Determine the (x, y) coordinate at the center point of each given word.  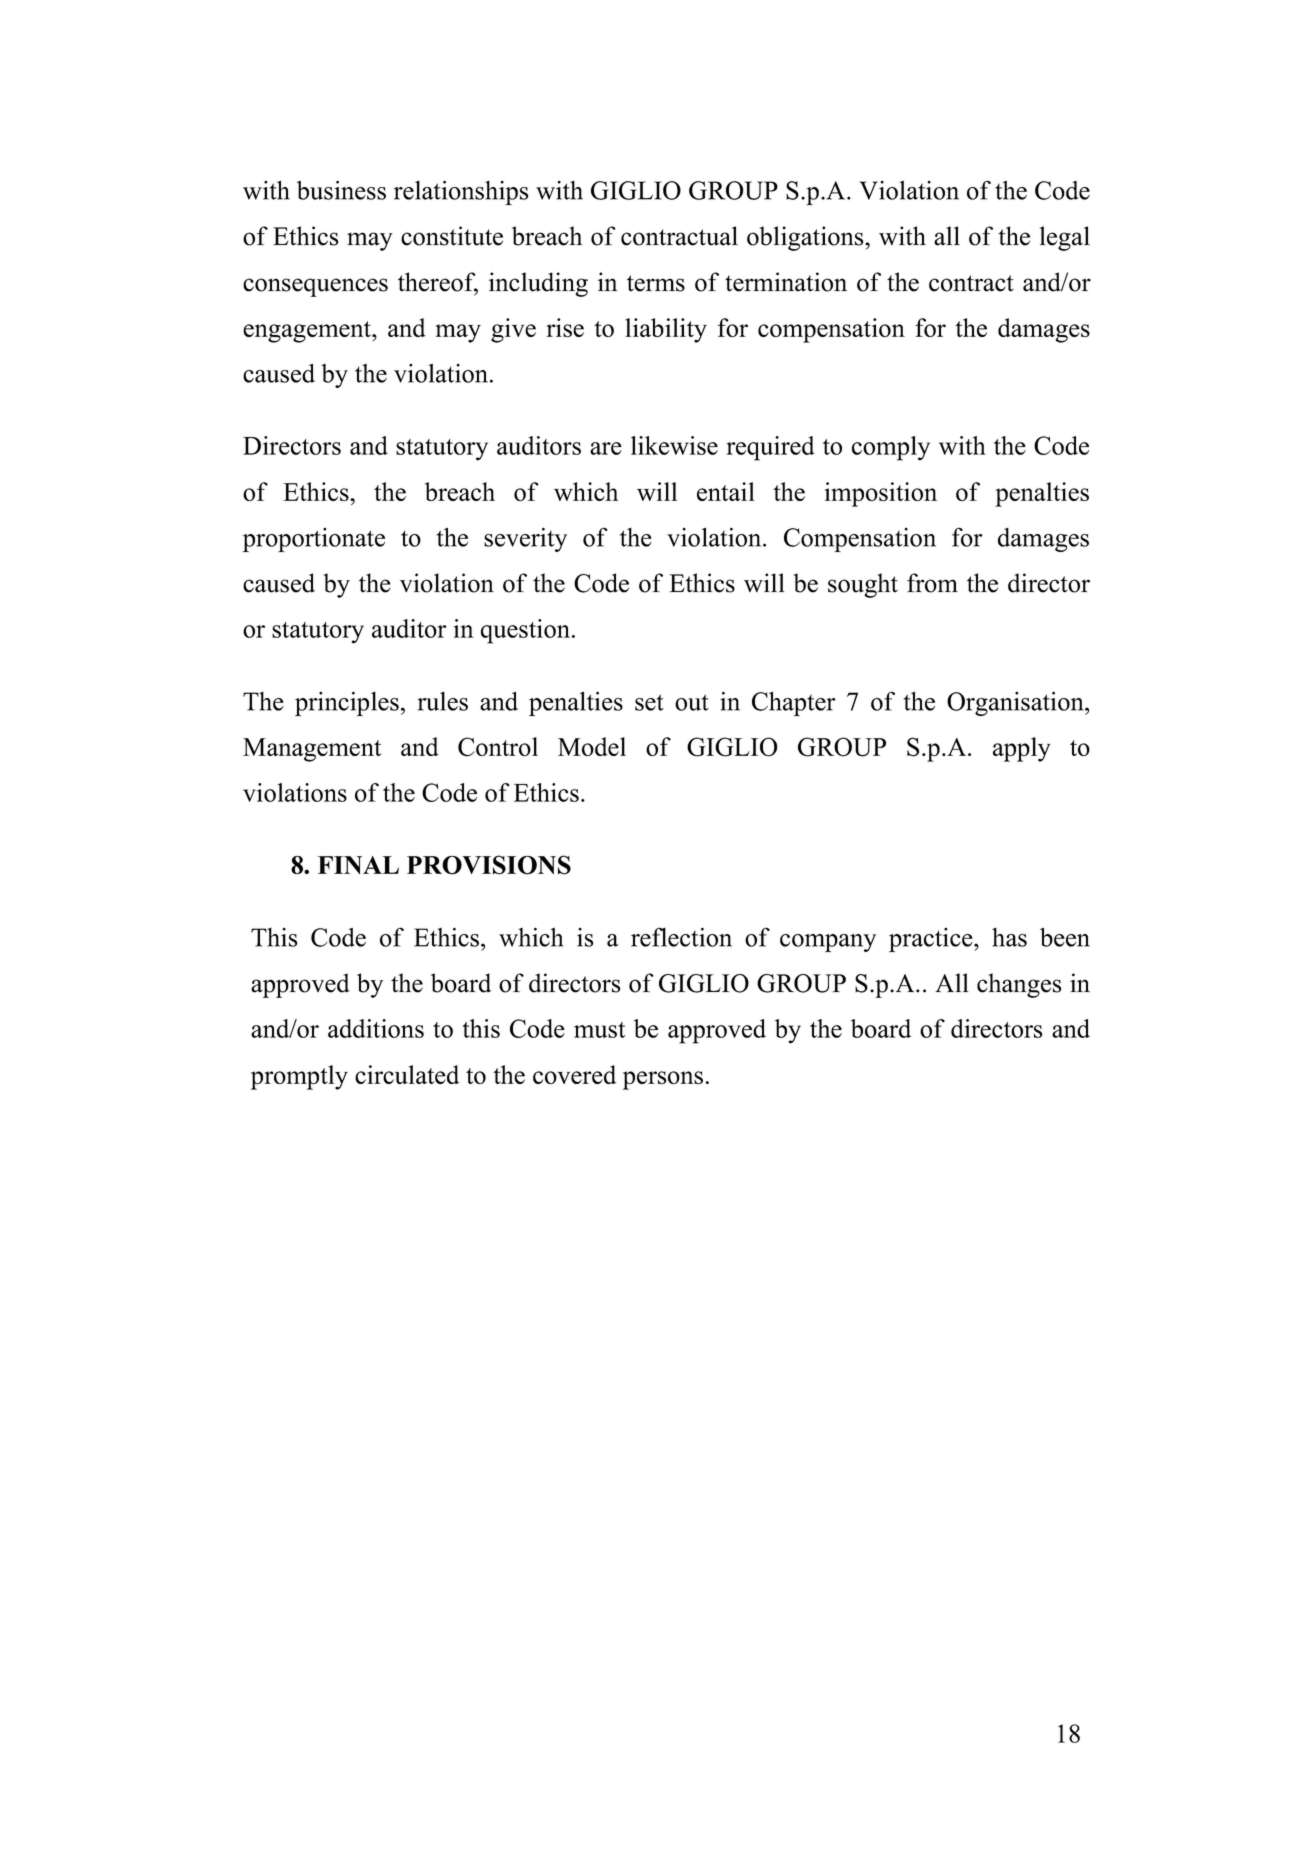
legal (1065, 238)
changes (1019, 985)
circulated (407, 1074)
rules (442, 701)
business (341, 190)
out (692, 702)
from (932, 583)
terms (656, 283)
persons (663, 1080)
